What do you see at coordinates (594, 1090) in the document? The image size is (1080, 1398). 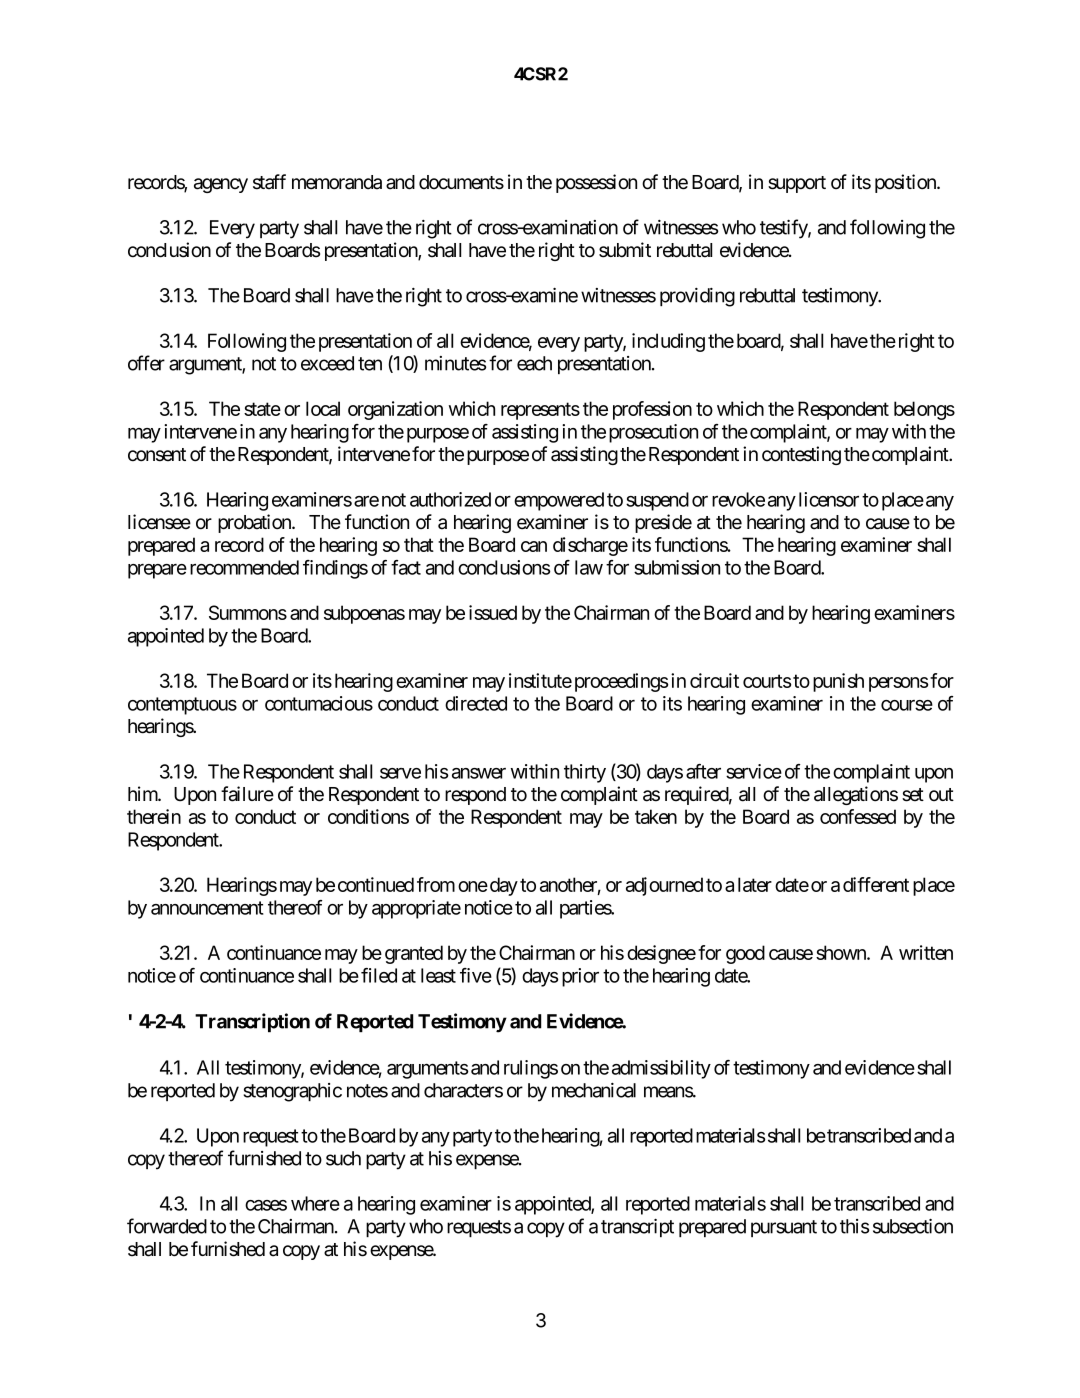 I see `mechanical` at bounding box center [594, 1090].
